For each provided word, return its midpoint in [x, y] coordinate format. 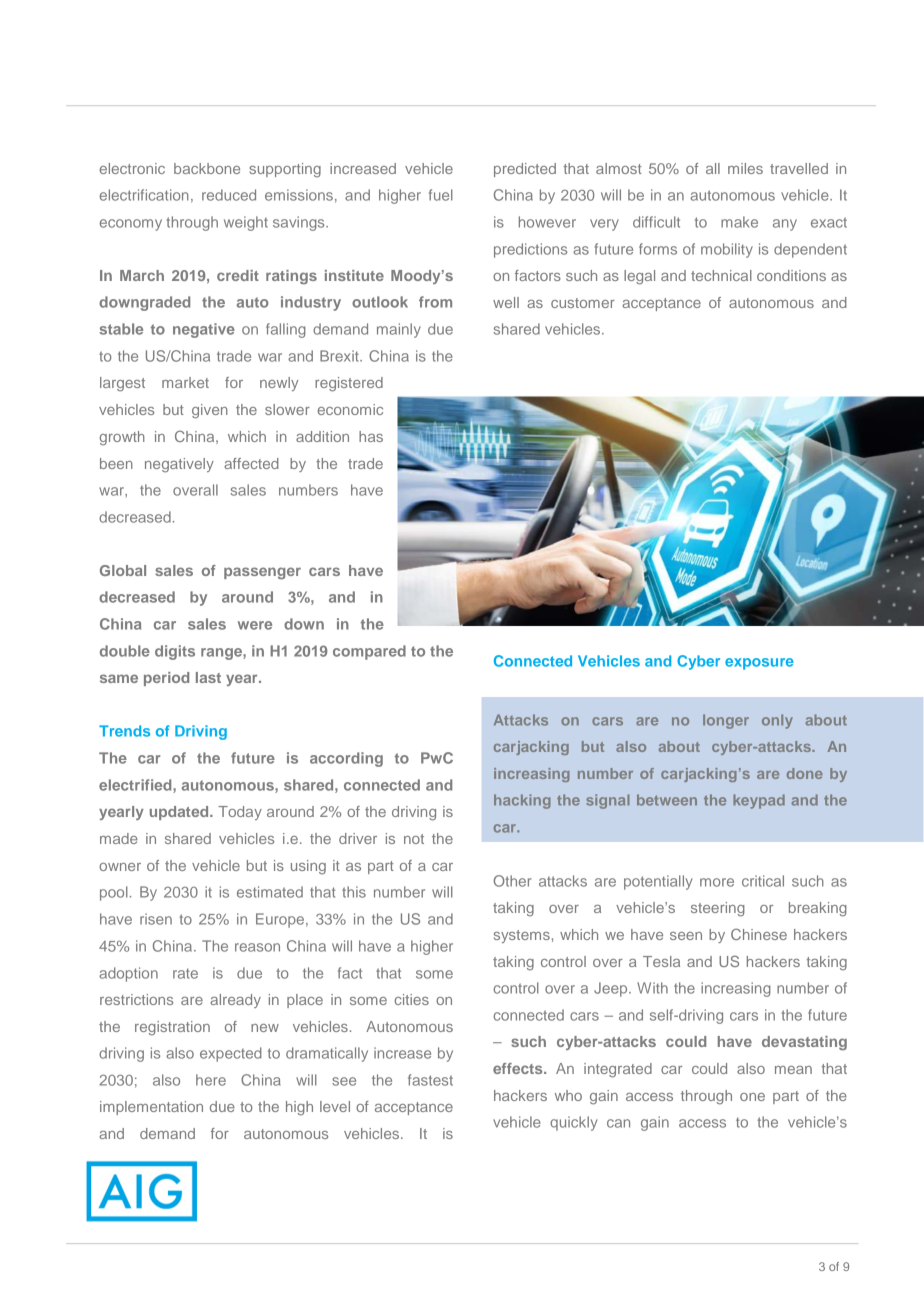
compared [369, 652]
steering [718, 909]
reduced [229, 195]
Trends [124, 731]
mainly [399, 330]
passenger [262, 573]
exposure [759, 664]
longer [726, 721]
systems [522, 936]
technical [721, 275]
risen [156, 919]
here [211, 1080]
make [739, 222]
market [185, 382]
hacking [522, 801]
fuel [441, 195]
